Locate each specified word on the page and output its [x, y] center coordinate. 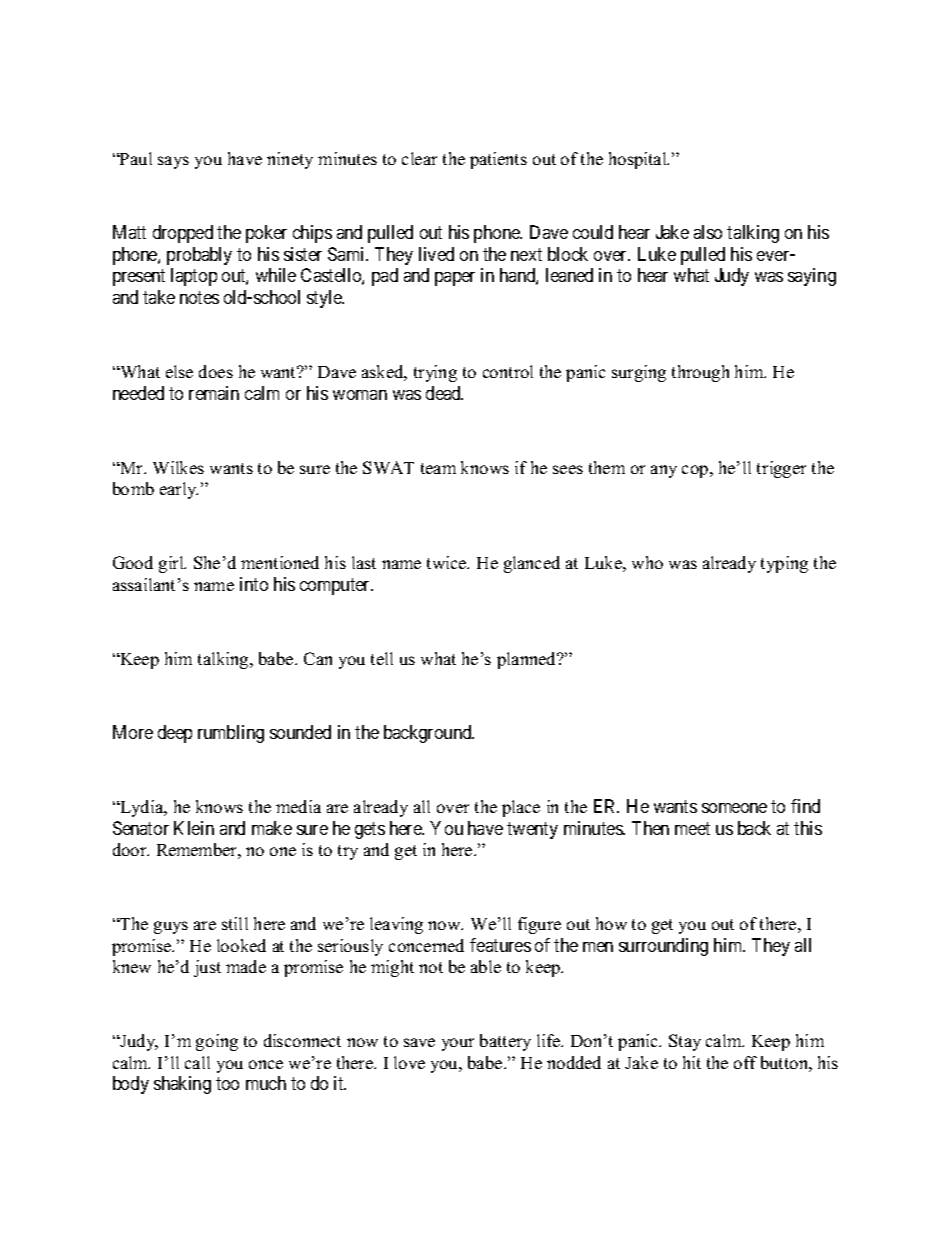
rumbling [231, 734]
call [197, 1062]
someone [734, 808]
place [521, 808]
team [438, 468]
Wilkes [178, 467]
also [708, 232]
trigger [781, 469]
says [173, 162]
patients [498, 160]
